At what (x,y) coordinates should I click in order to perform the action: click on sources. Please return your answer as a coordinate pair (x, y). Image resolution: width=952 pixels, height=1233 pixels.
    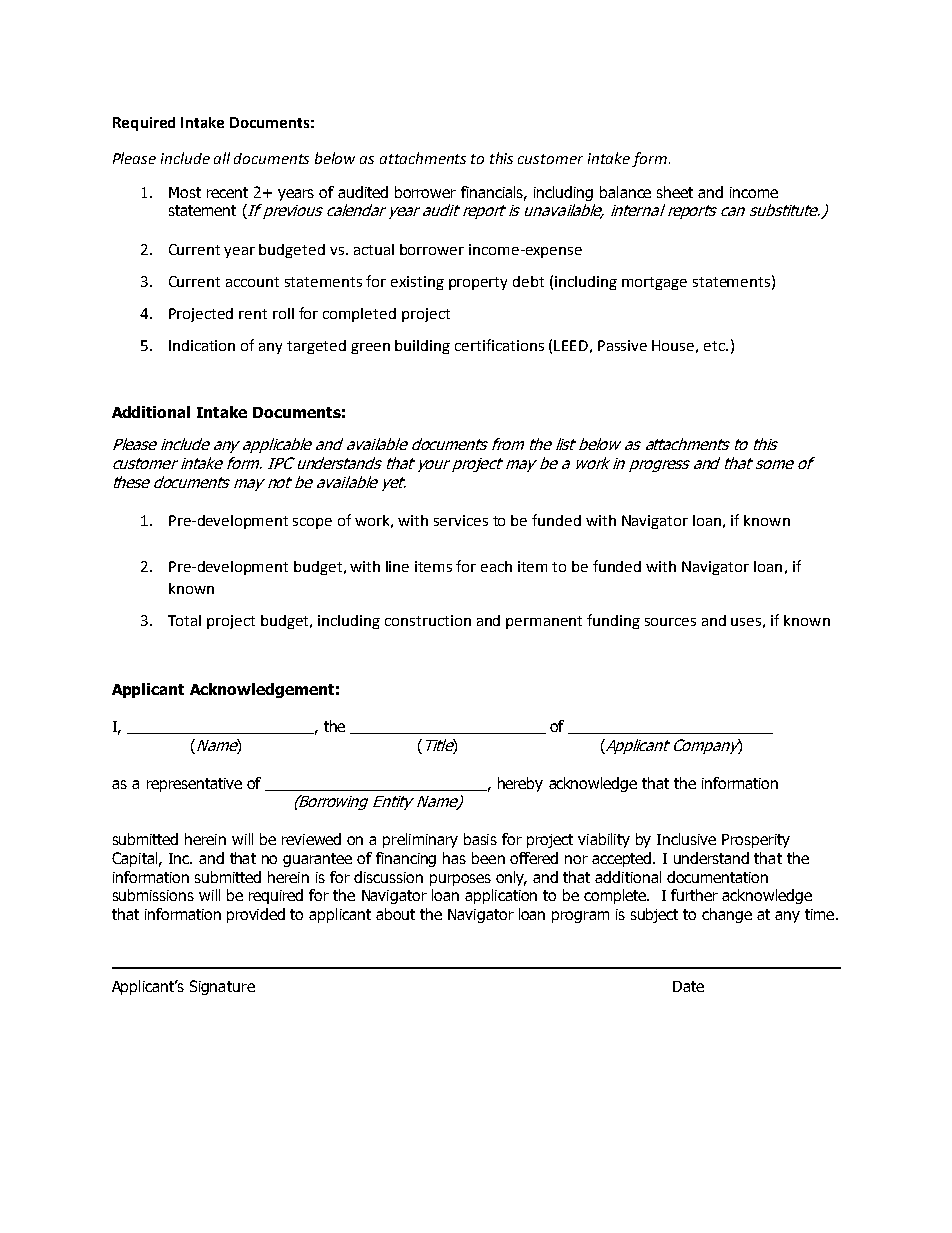
    Looking at the image, I should click on (670, 622).
